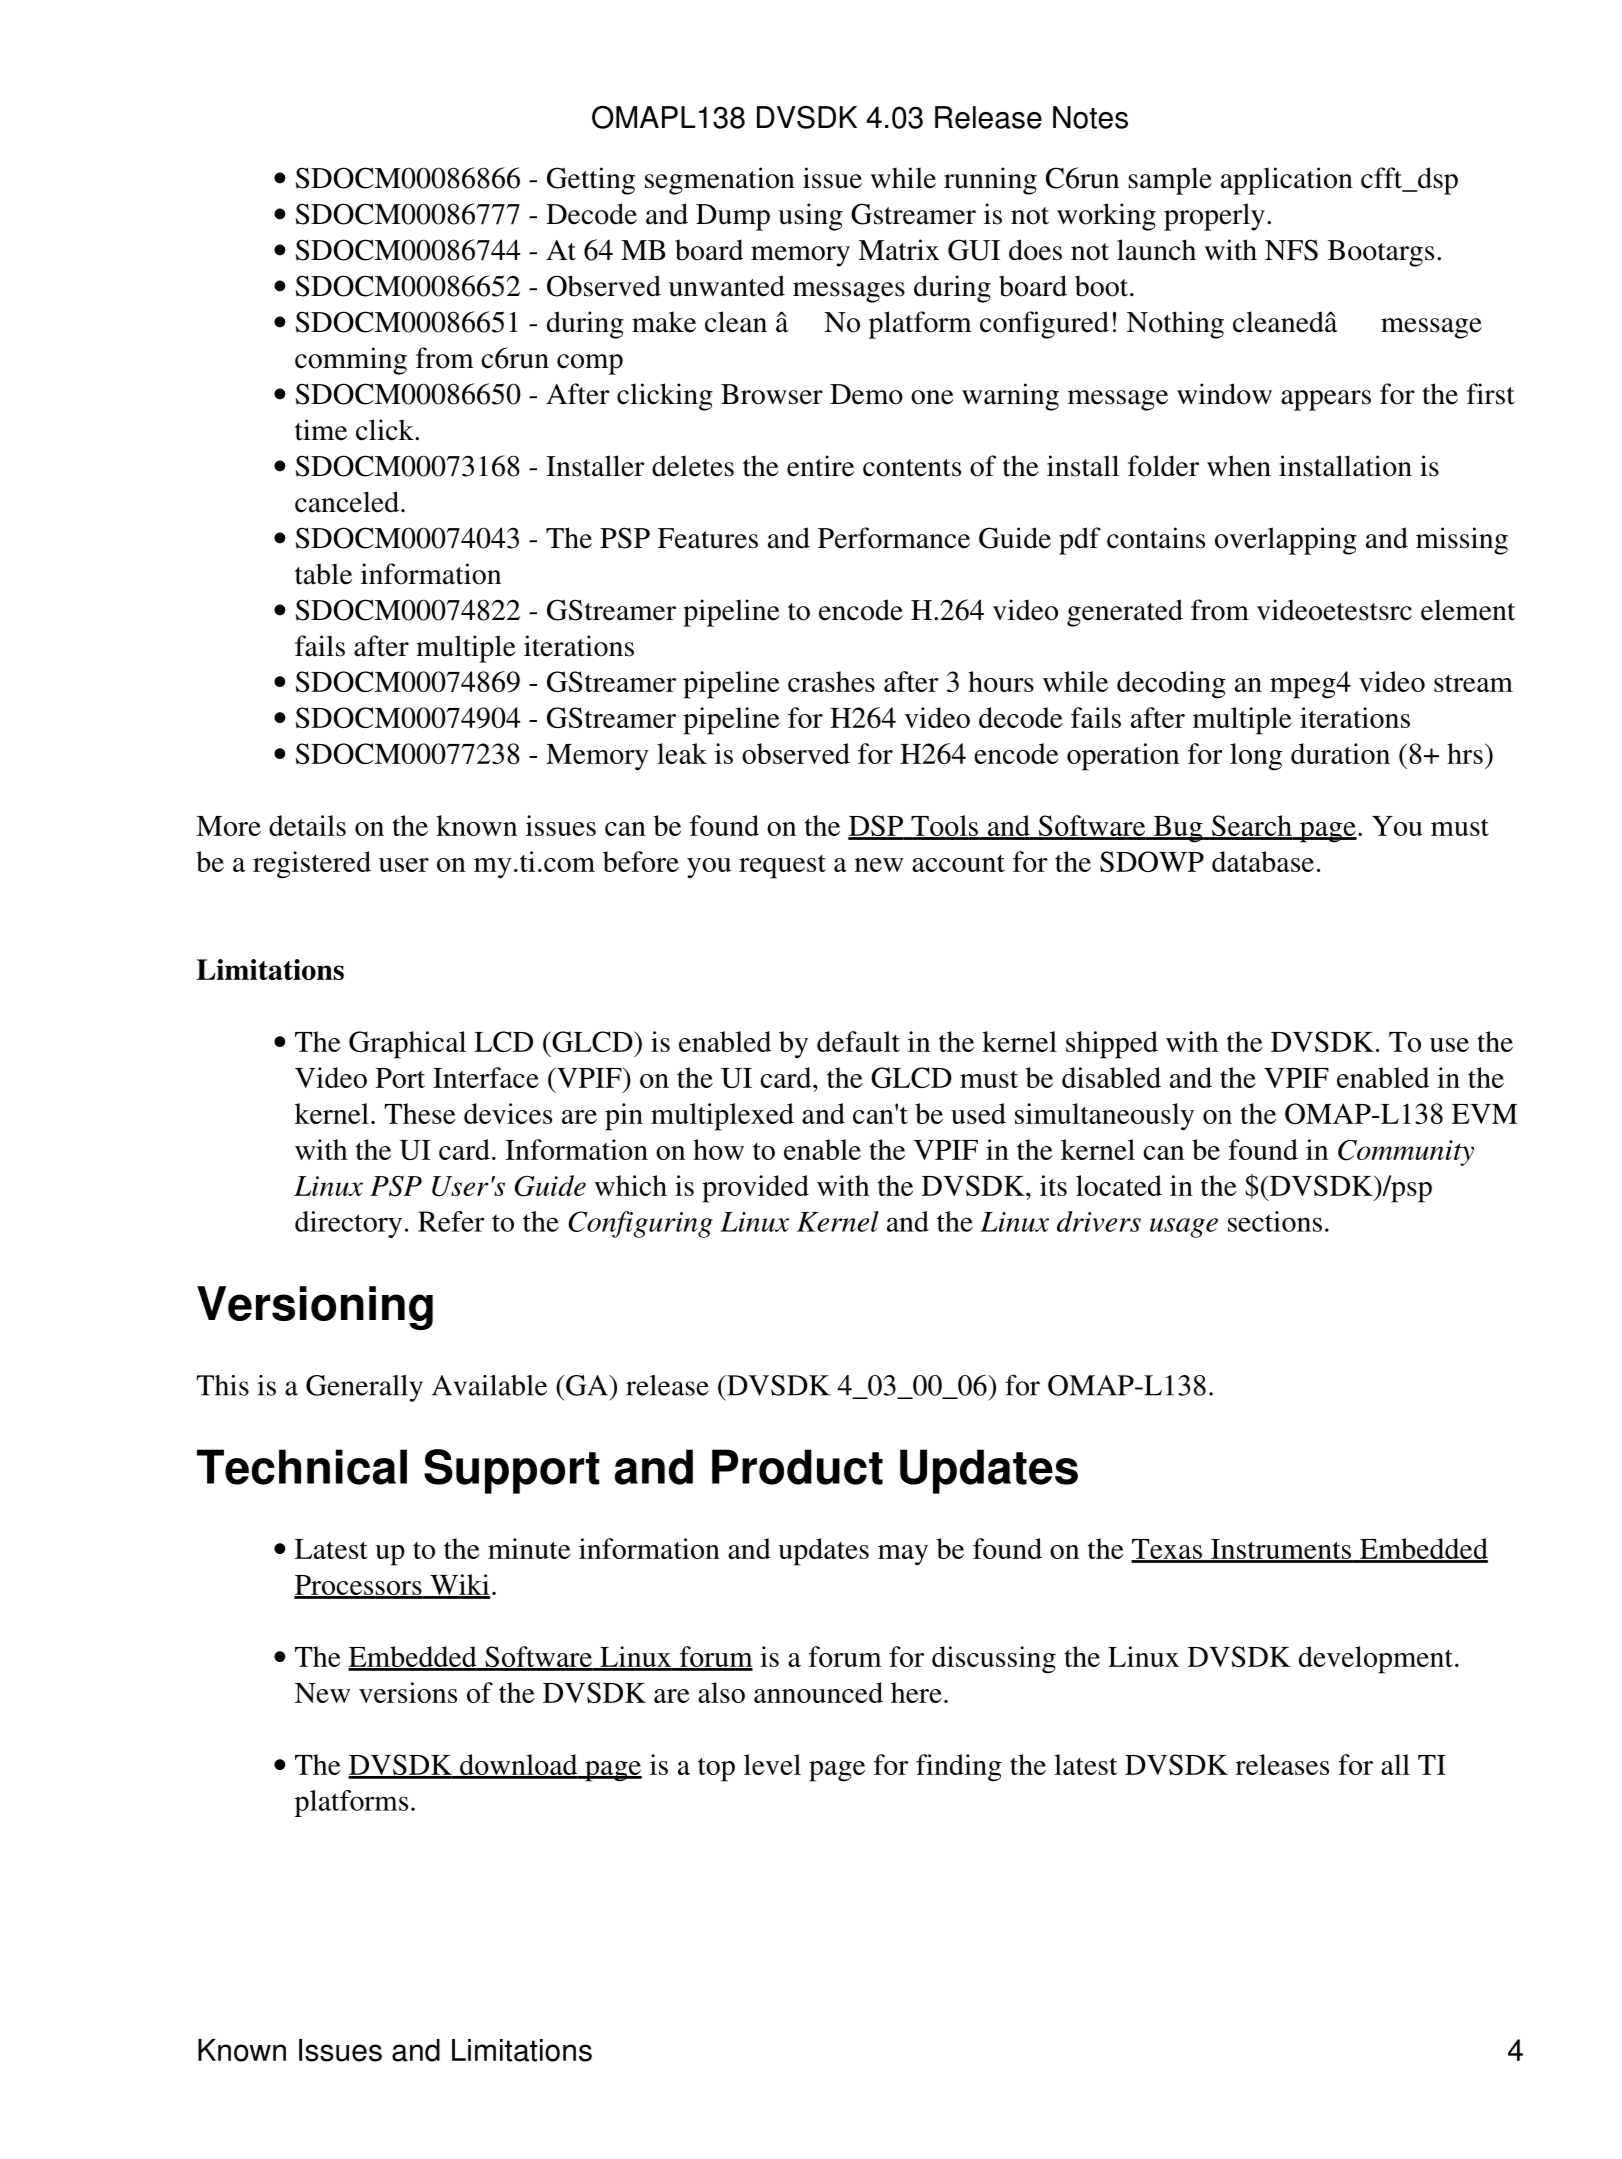 The height and width of the screenshot is (2159, 1622). Describe the element at coordinates (323, 574) in the screenshot. I see `table` at that location.
